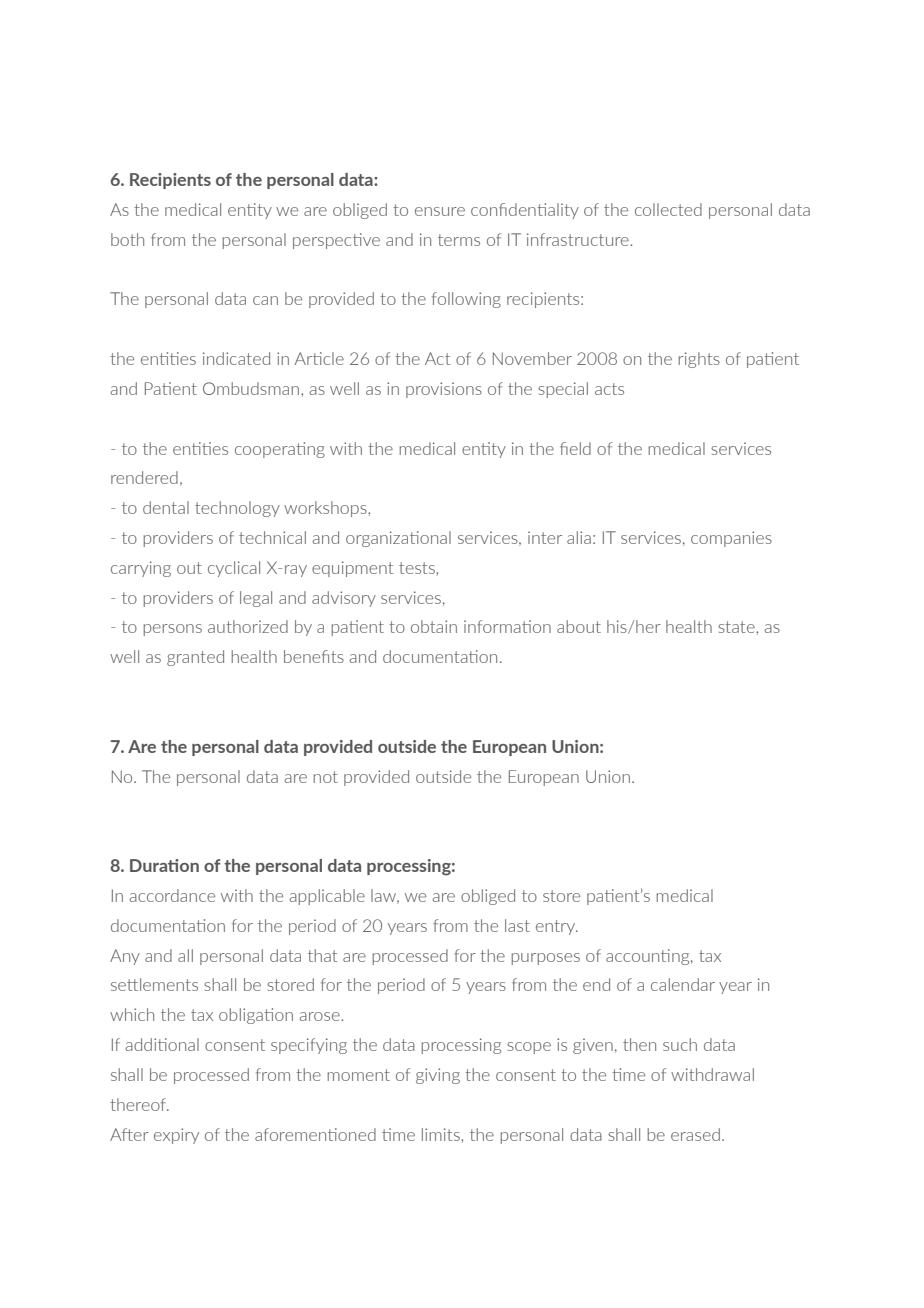 This screenshot has width=924, height=1308. What do you see at coordinates (459, 240) in the screenshot?
I see `terms` at bounding box center [459, 240].
